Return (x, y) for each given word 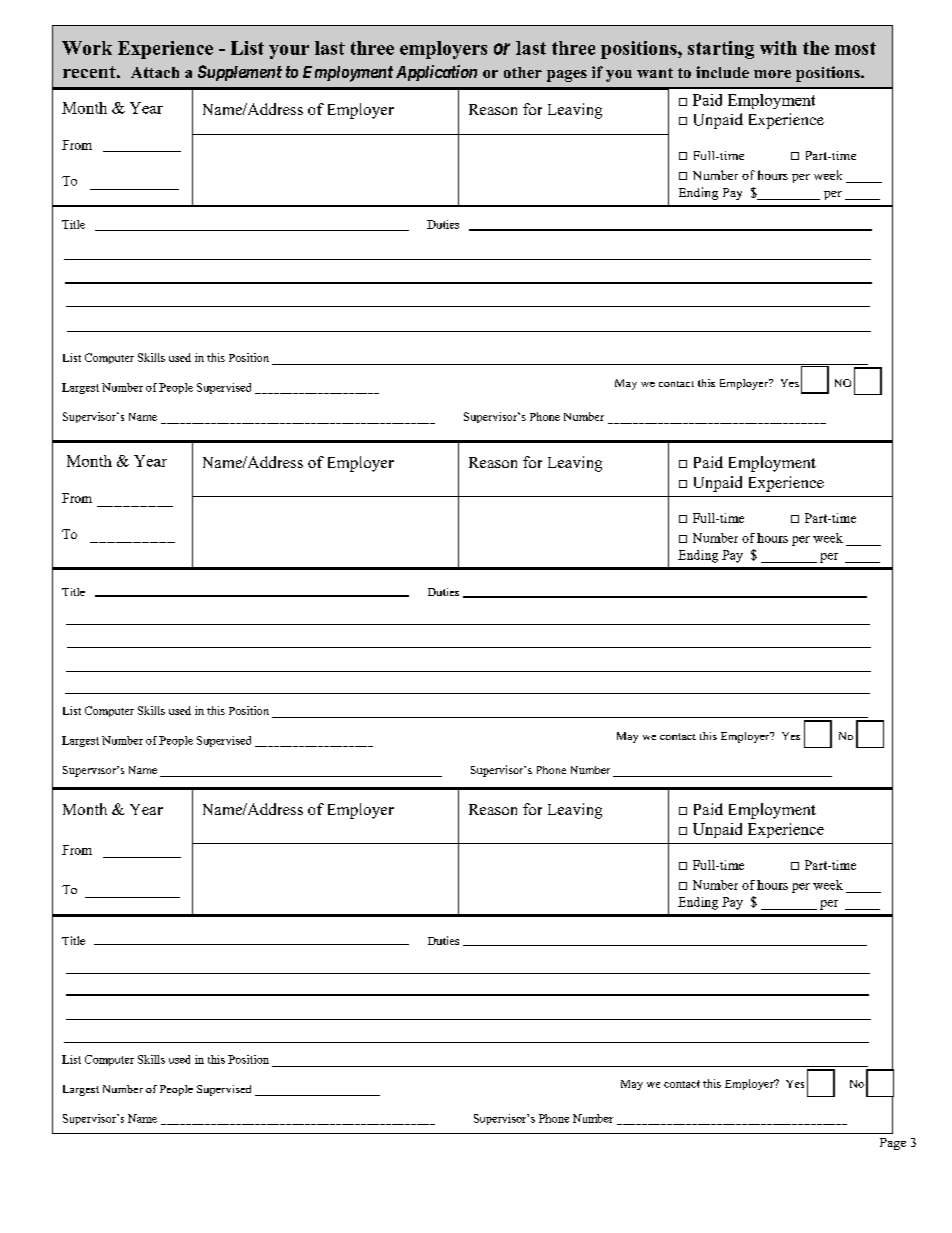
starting (721, 50)
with (778, 48)
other (523, 72)
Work (87, 48)
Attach (155, 72)
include (722, 72)
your (289, 52)
